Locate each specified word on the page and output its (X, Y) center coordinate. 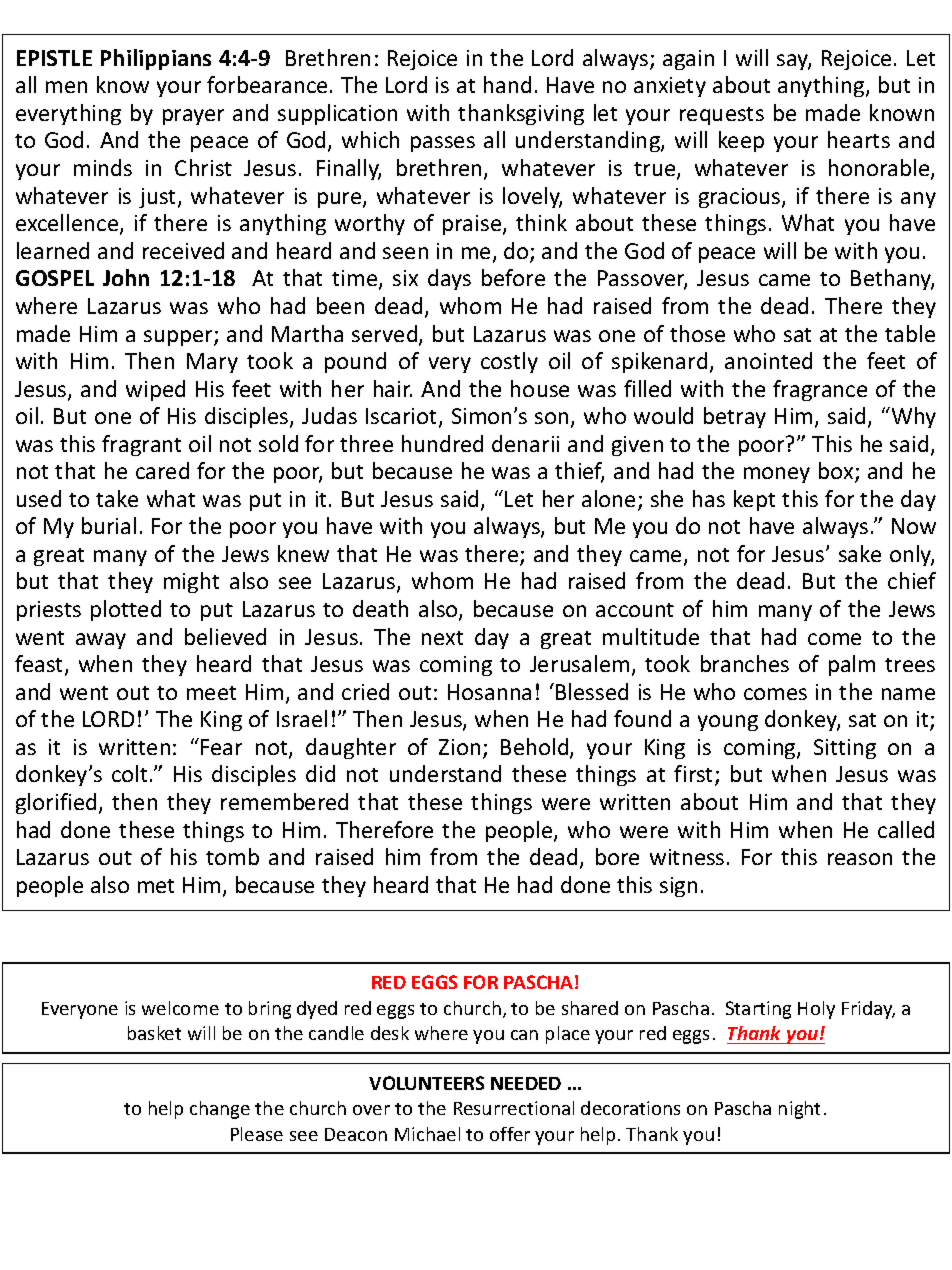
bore (617, 856)
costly (509, 362)
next (442, 638)
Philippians (156, 59)
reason (860, 859)
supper (179, 338)
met (156, 886)
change (220, 1110)
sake (860, 553)
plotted (126, 610)
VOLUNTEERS (426, 1083)
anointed (768, 360)
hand (507, 84)
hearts (859, 139)
